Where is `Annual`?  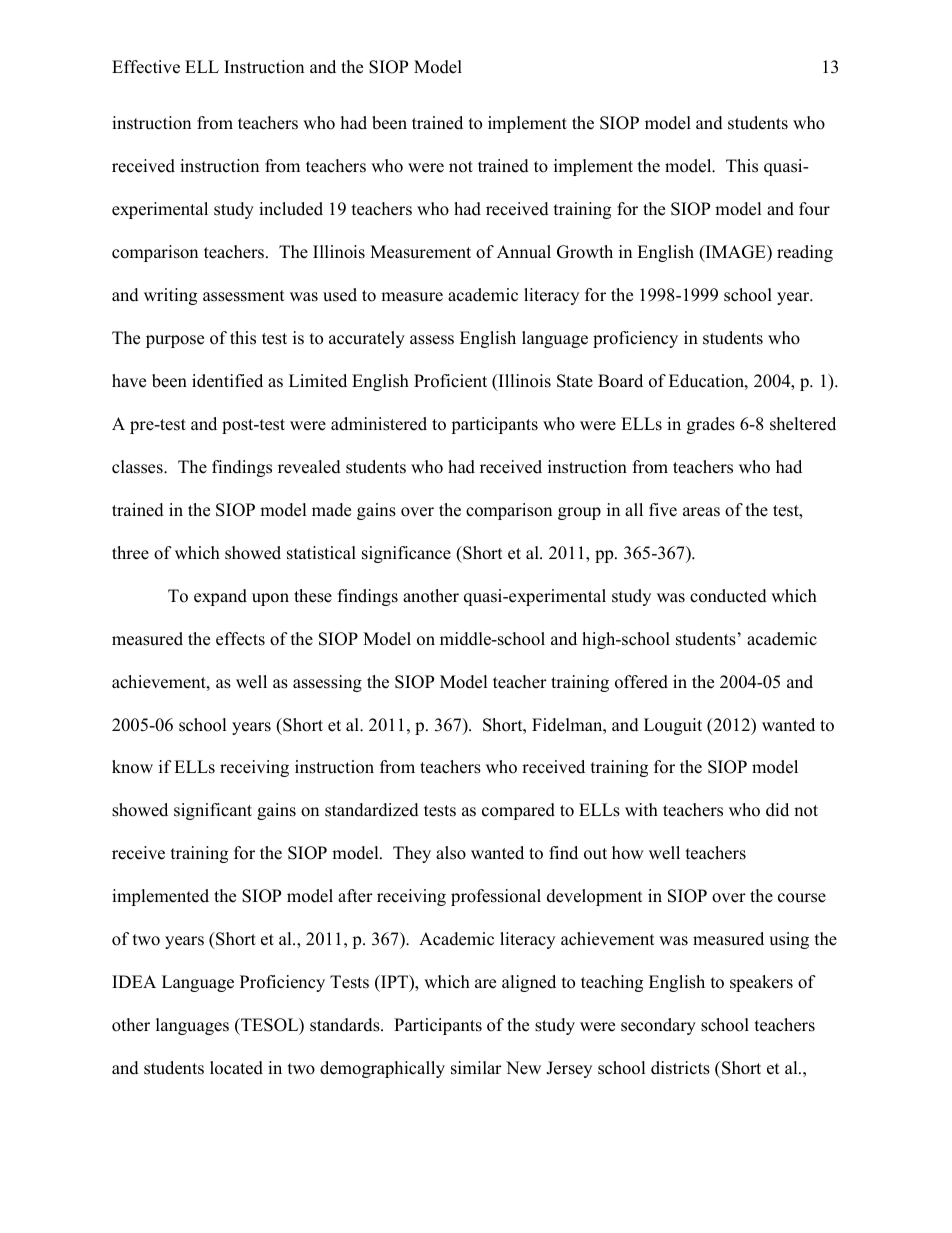 Annual is located at coordinates (524, 252).
